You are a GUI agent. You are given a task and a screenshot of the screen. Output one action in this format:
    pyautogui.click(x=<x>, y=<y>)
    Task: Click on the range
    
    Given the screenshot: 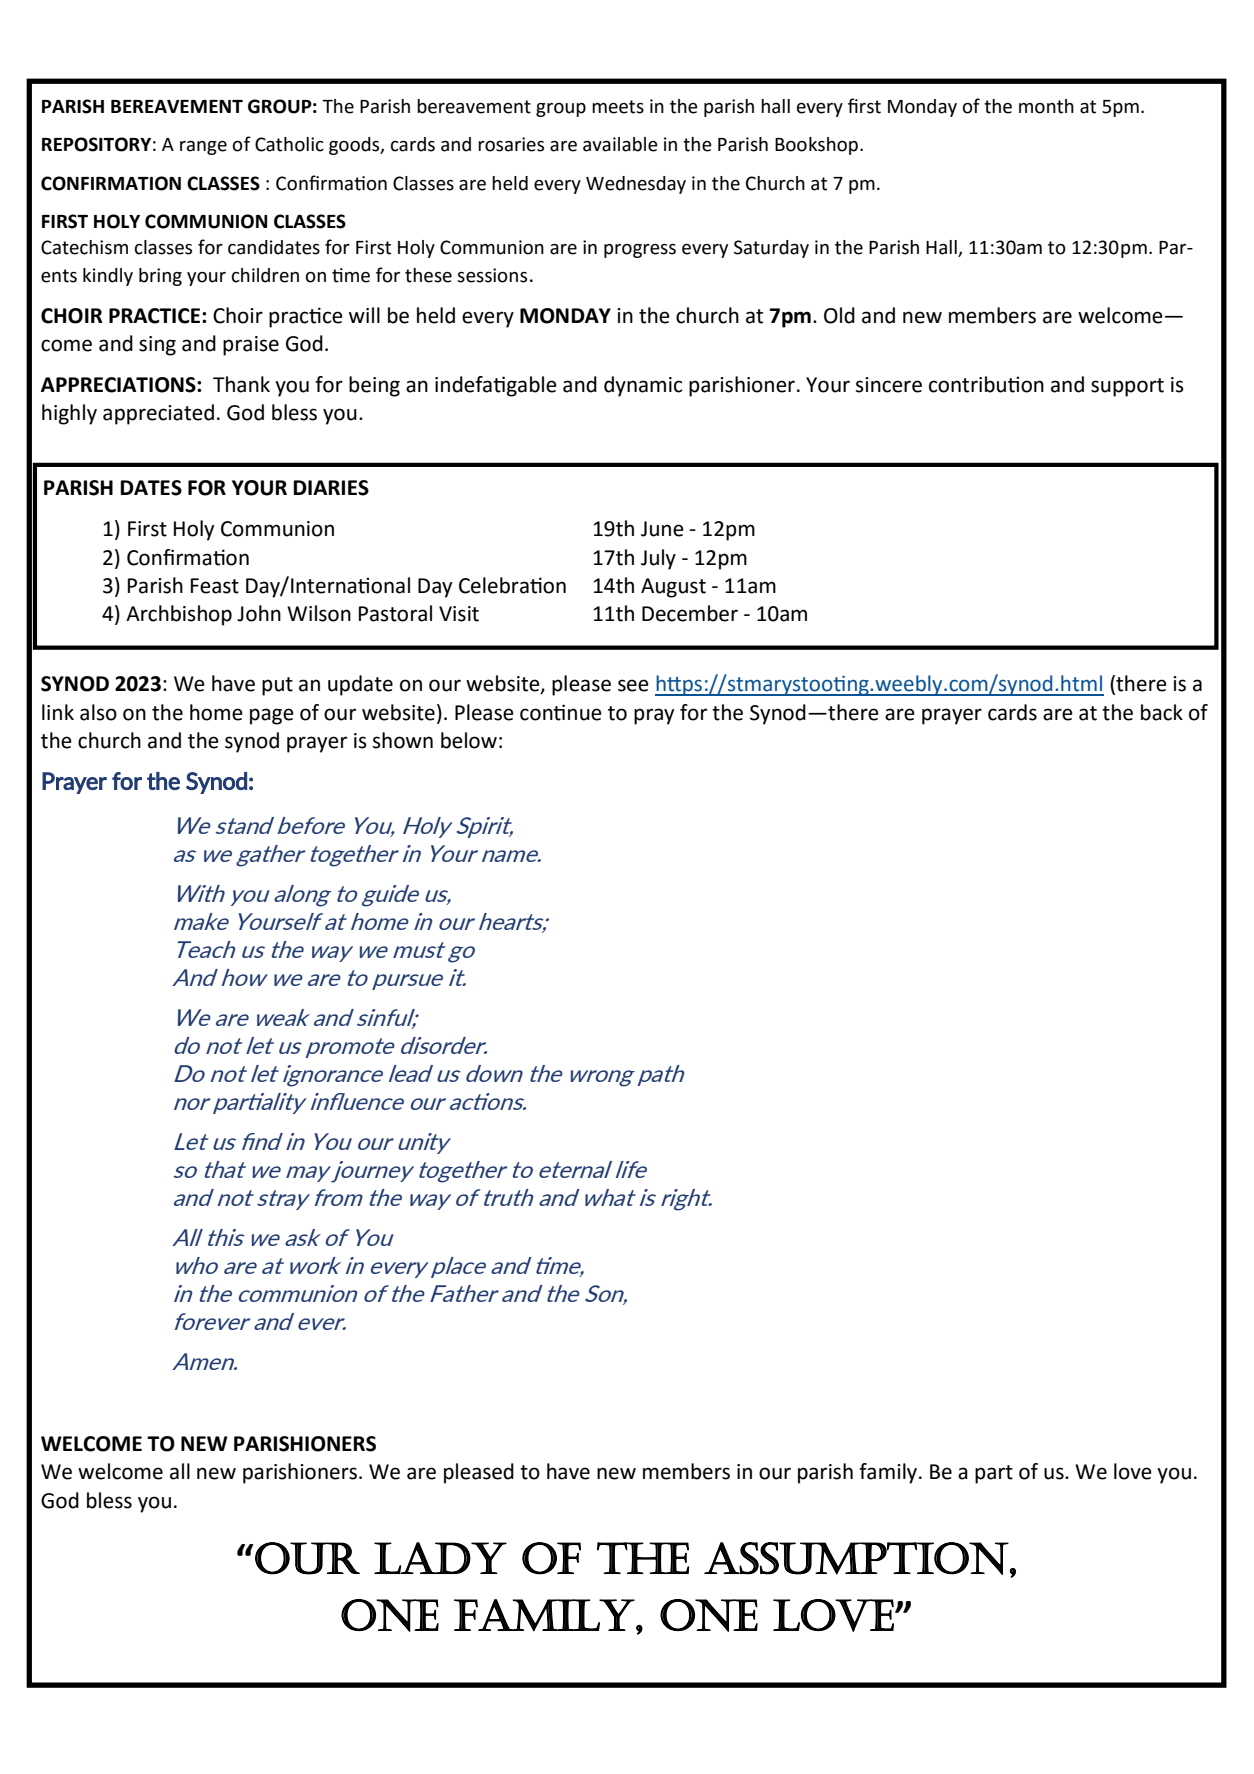 What is the action you would take?
    pyautogui.click(x=203, y=148)
